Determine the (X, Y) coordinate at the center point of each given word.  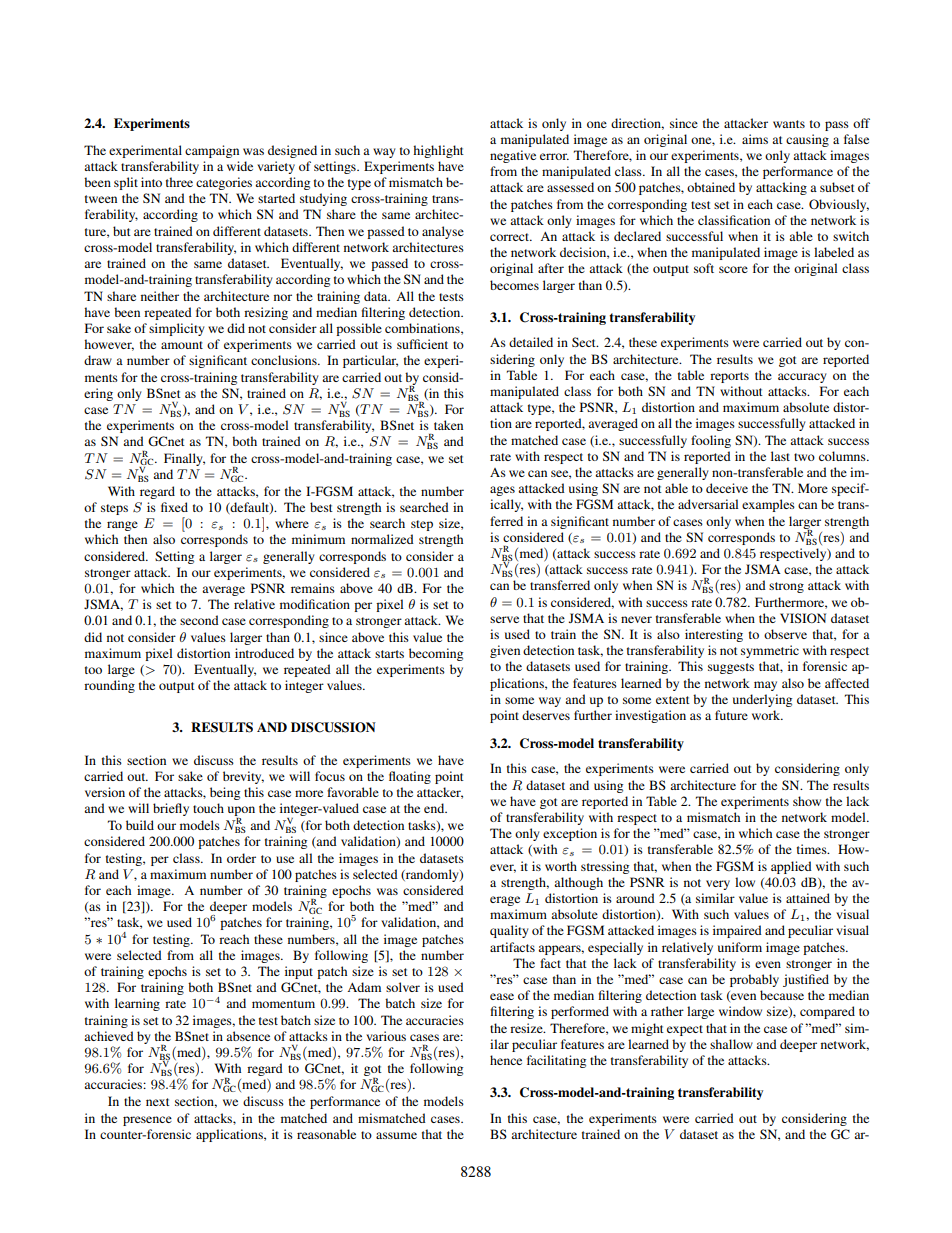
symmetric (770, 651)
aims (755, 139)
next (158, 1102)
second (199, 620)
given (505, 651)
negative (513, 156)
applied (791, 867)
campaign (212, 151)
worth (561, 866)
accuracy (802, 378)
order (241, 858)
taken (448, 425)
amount (182, 345)
